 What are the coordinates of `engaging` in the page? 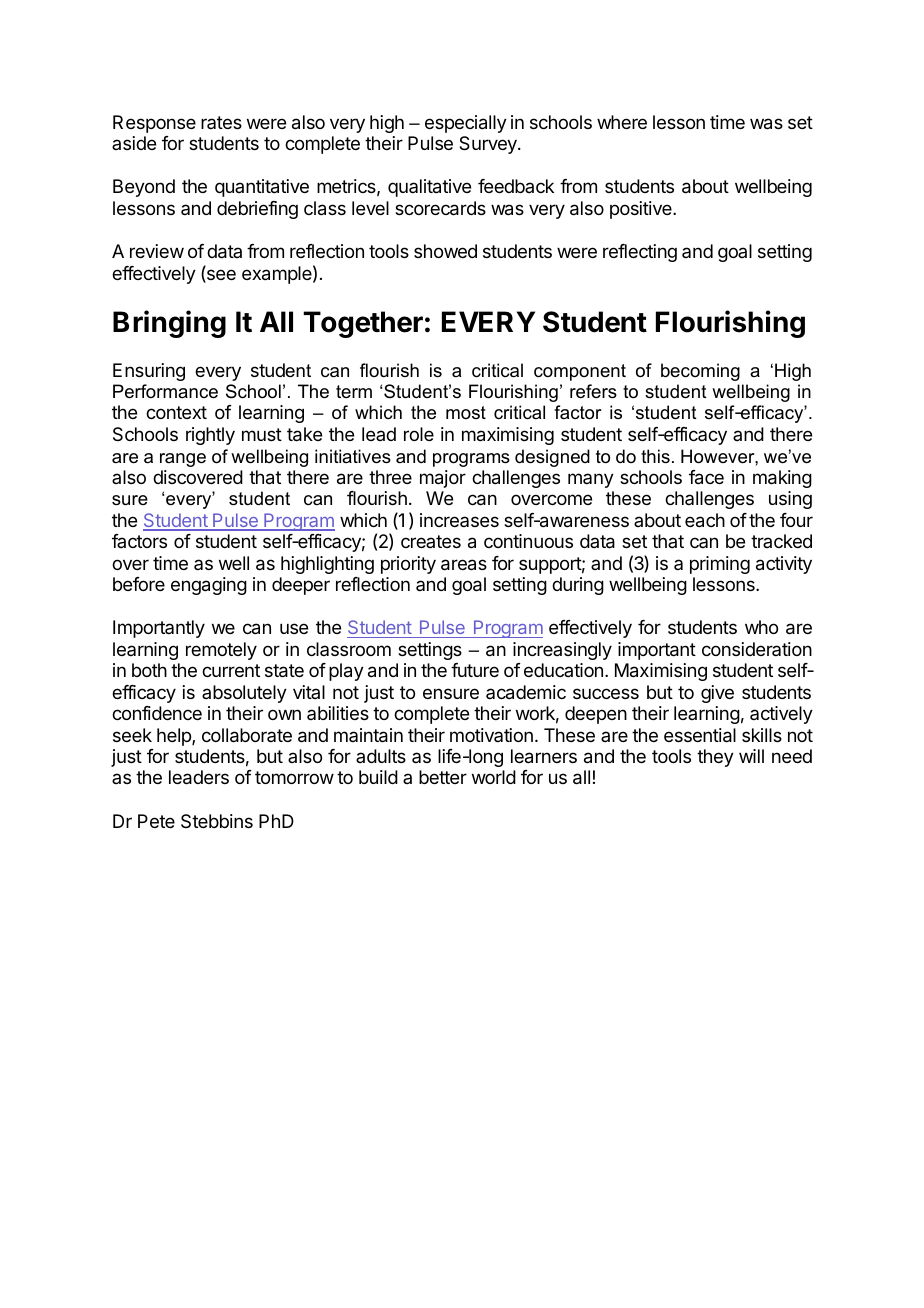 It's located at (209, 586).
